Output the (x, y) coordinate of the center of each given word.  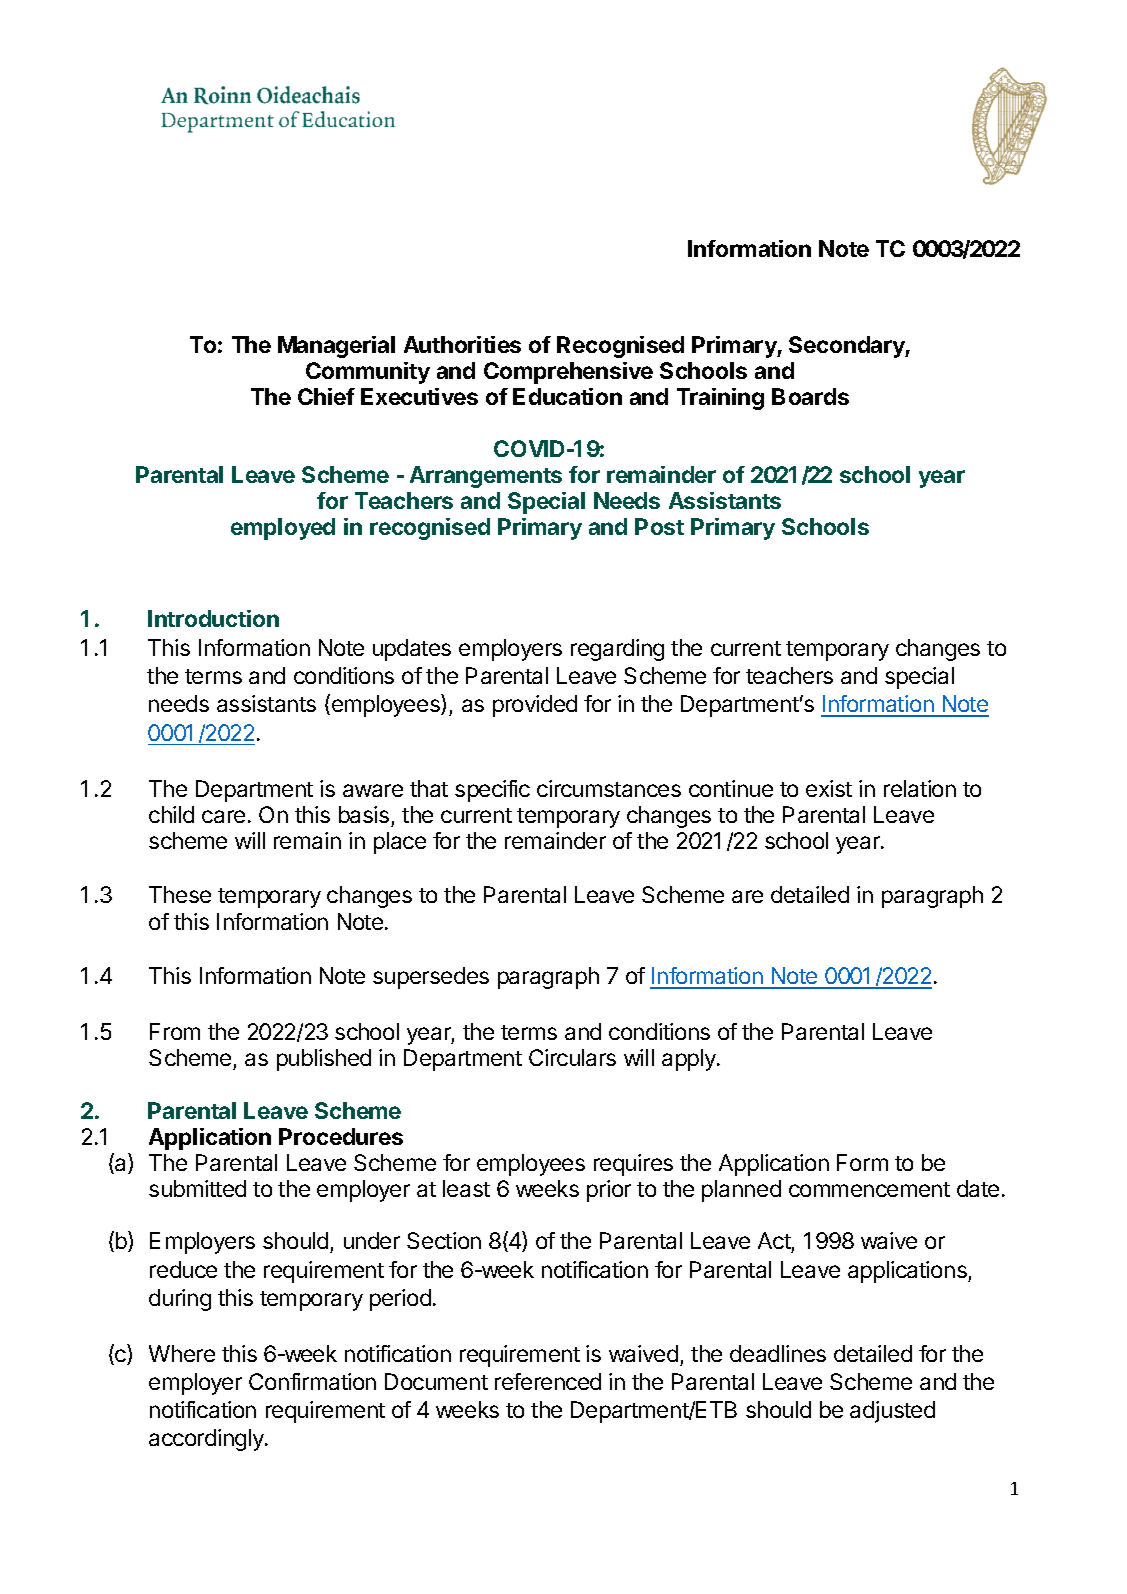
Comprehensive (568, 373)
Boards (810, 396)
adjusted (892, 1412)
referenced (548, 1381)
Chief (326, 396)
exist (829, 788)
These (180, 894)
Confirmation (312, 1381)
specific (492, 791)
